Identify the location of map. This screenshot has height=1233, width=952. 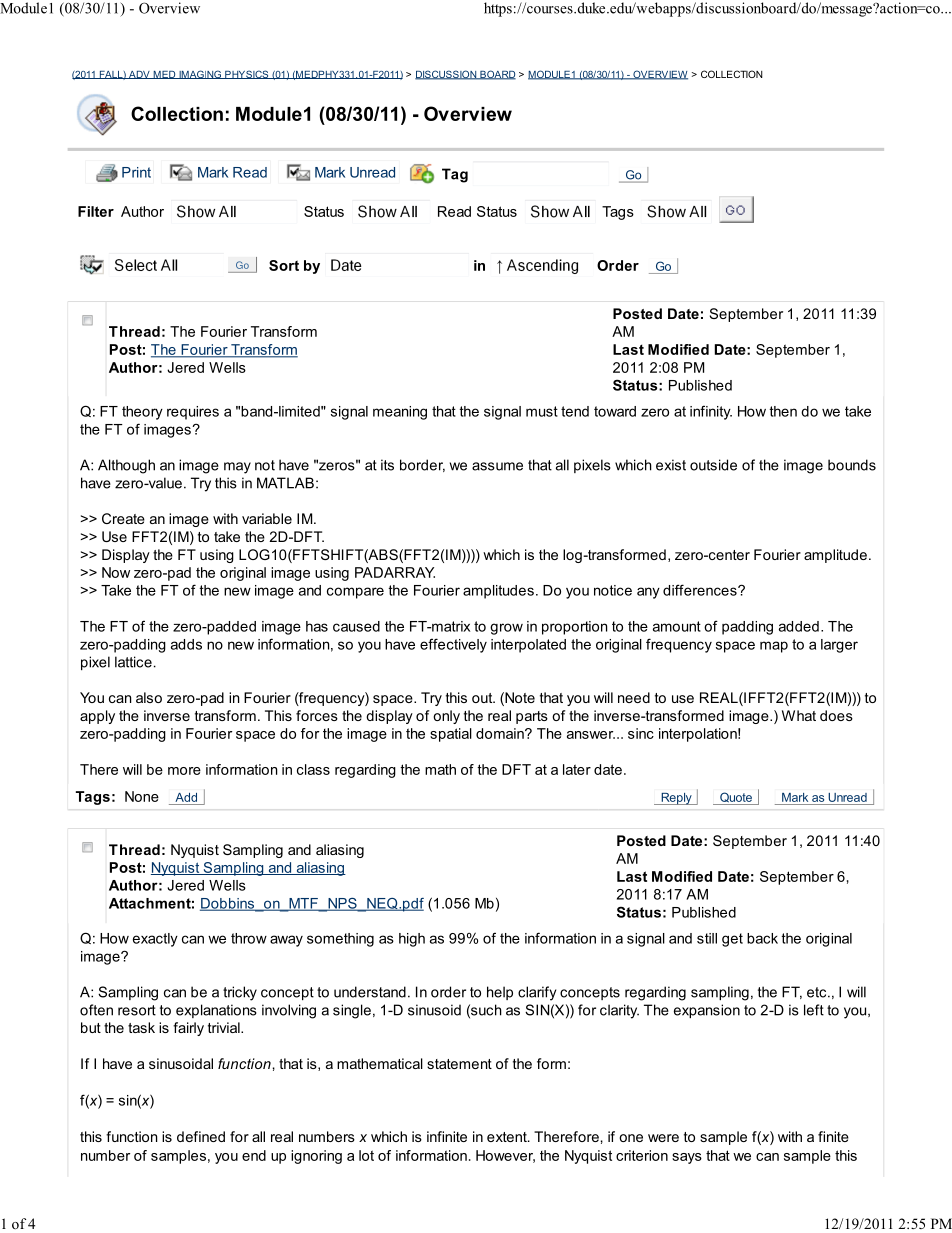
(774, 647).
